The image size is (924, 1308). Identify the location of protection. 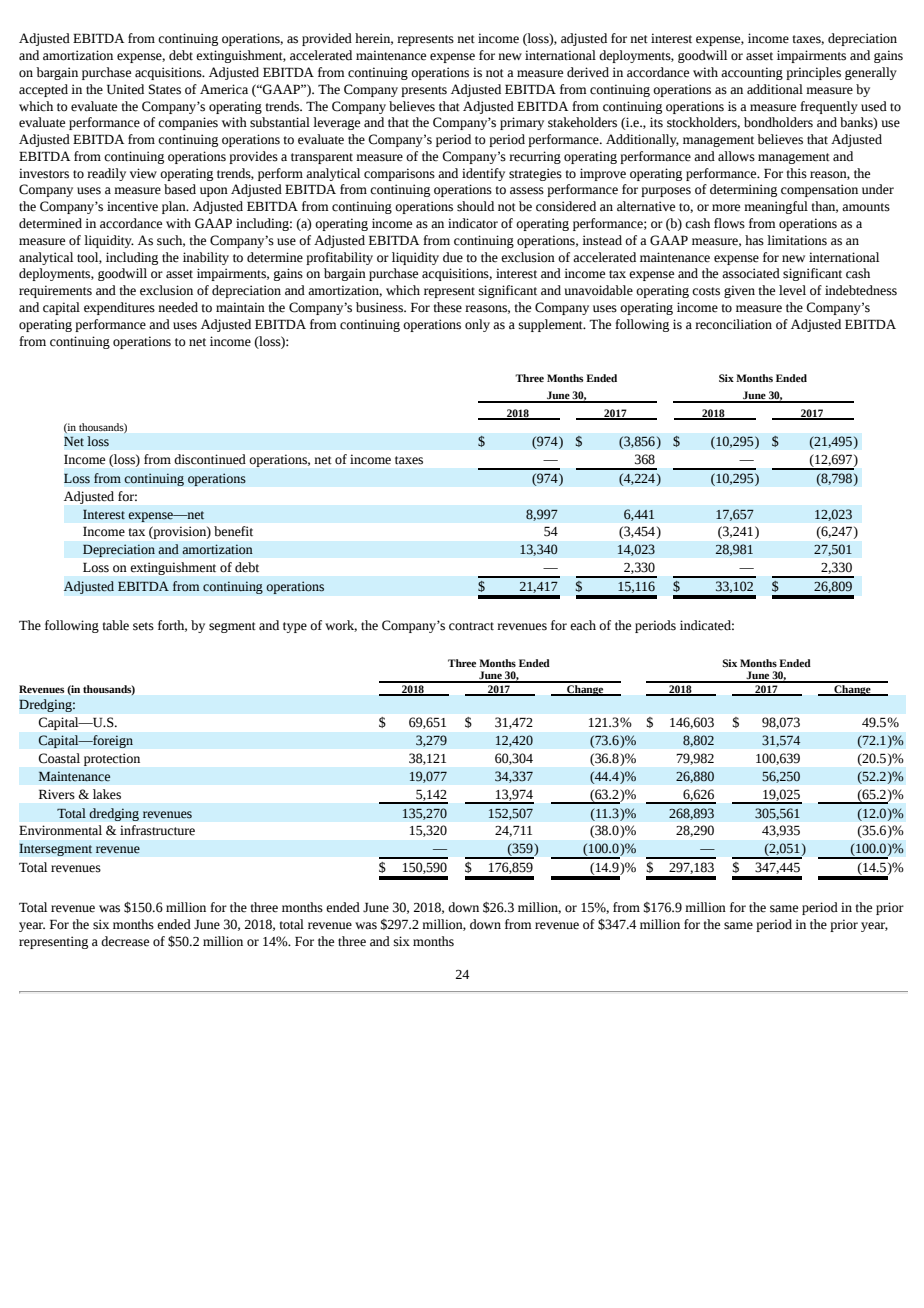
(112, 759).
